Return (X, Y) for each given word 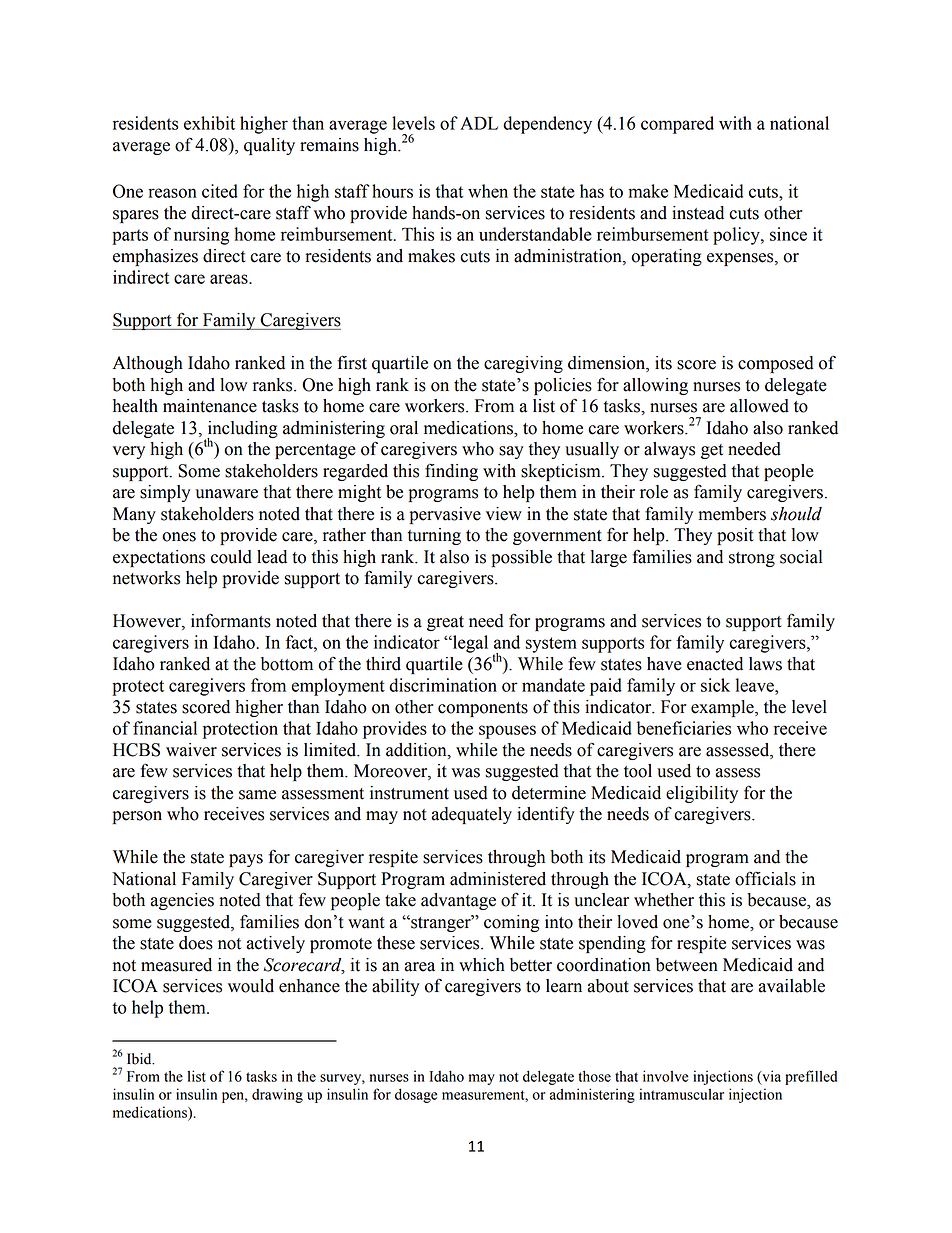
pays (246, 860)
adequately (472, 815)
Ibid (140, 1059)
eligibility (702, 794)
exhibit (209, 123)
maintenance (210, 406)
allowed (759, 406)
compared (677, 125)
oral (404, 428)
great (445, 623)
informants (231, 620)
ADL (479, 123)
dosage (416, 1095)
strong (752, 559)
